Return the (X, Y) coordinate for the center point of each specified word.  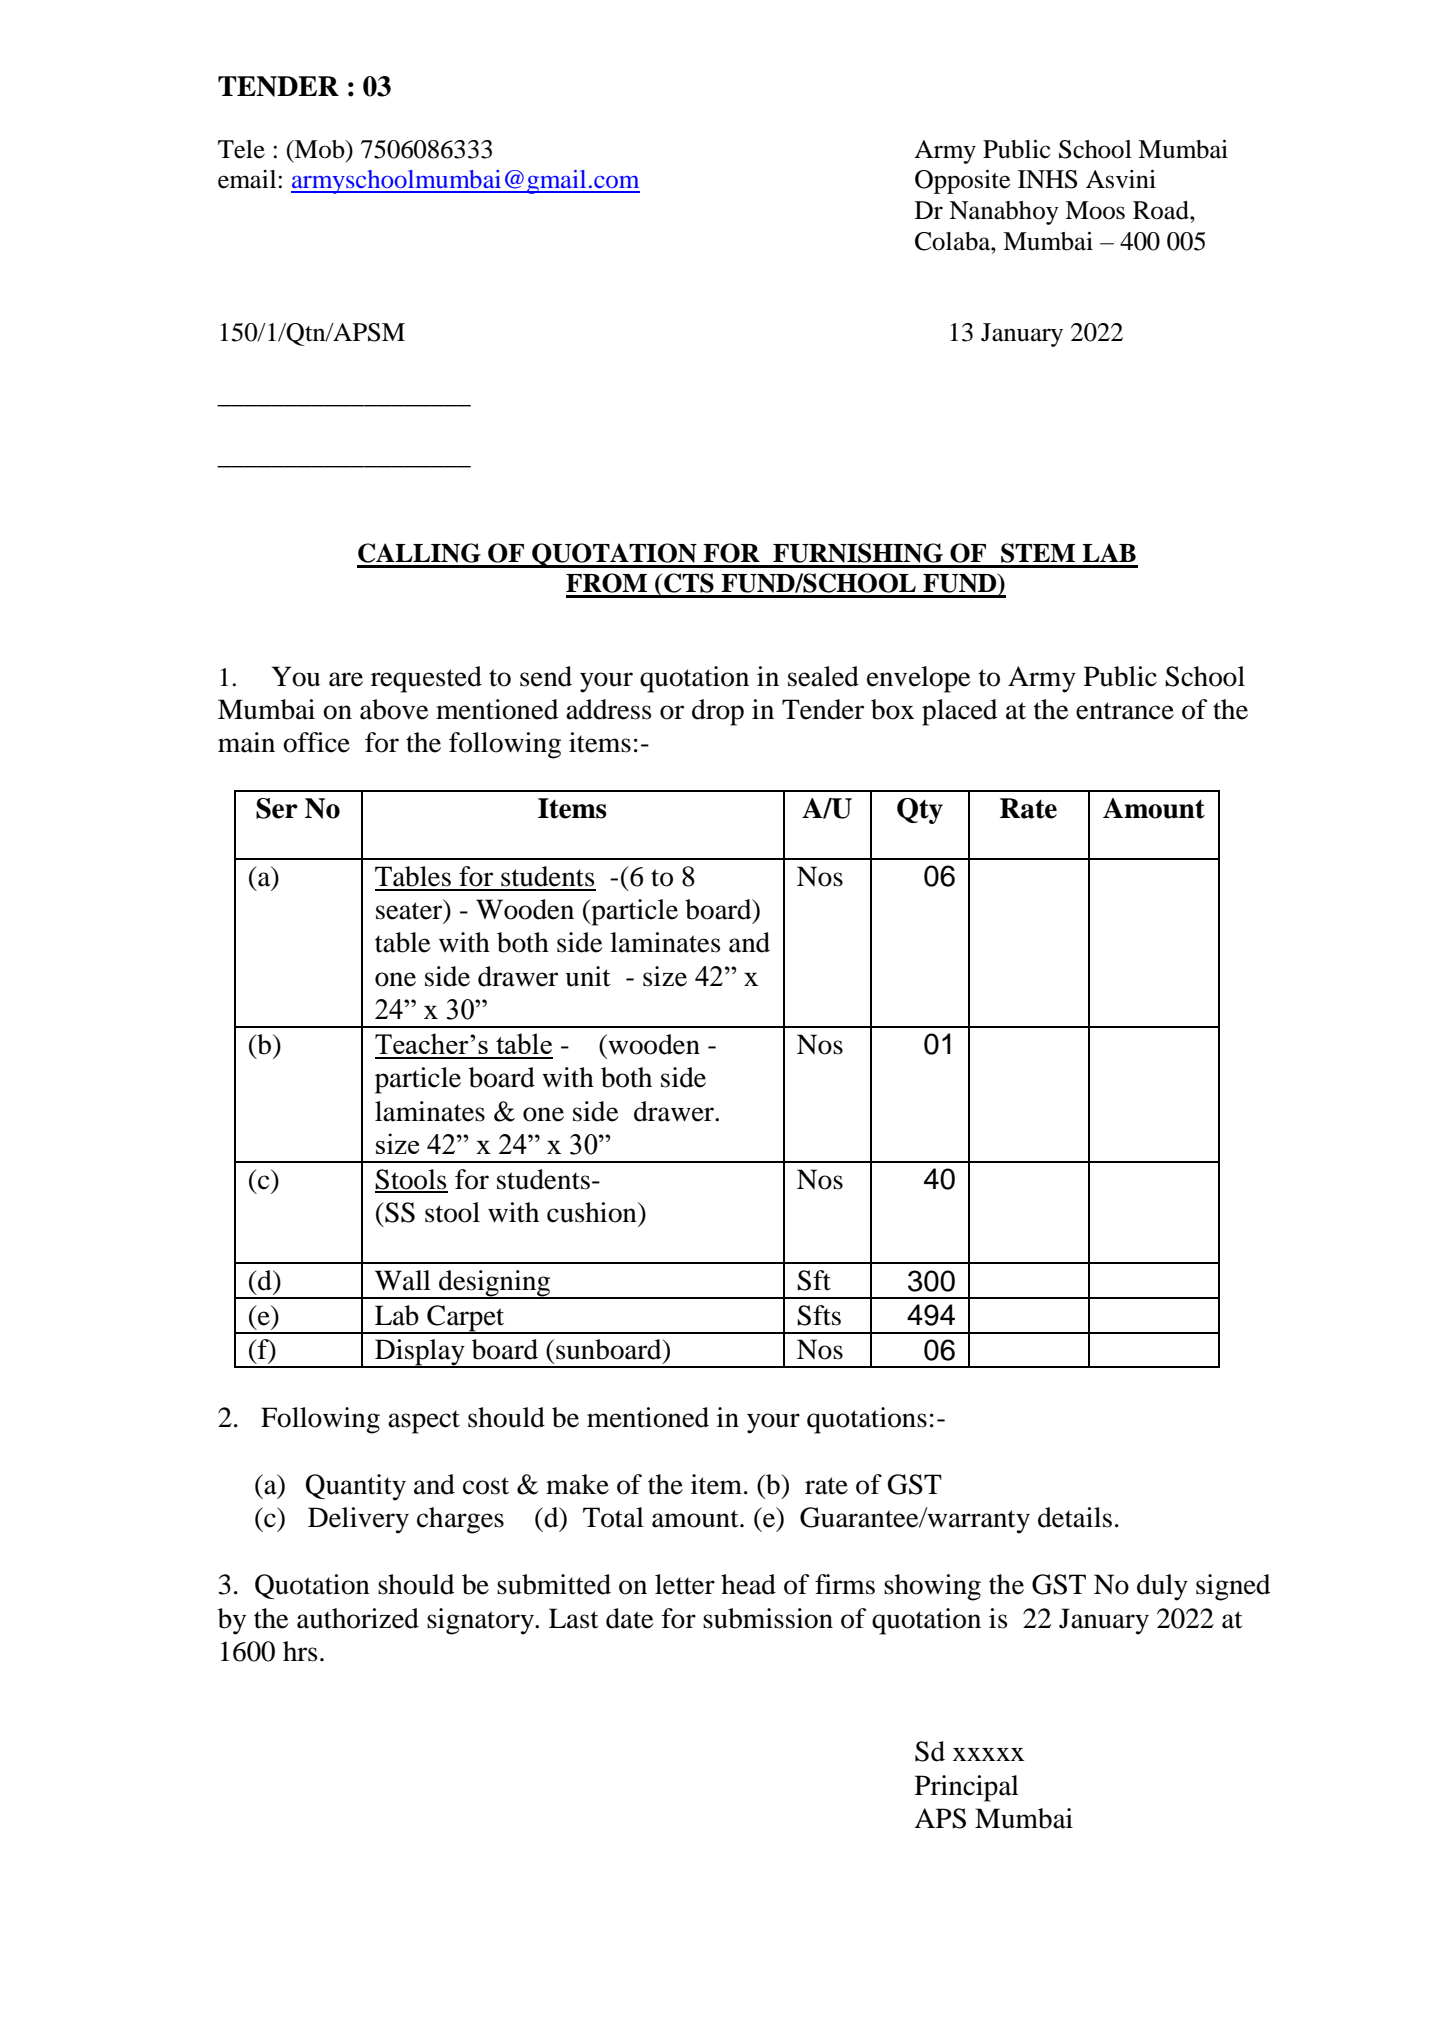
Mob (319, 149)
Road (1162, 210)
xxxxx (988, 1754)
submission (768, 1618)
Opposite (962, 182)
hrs (300, 1651)
